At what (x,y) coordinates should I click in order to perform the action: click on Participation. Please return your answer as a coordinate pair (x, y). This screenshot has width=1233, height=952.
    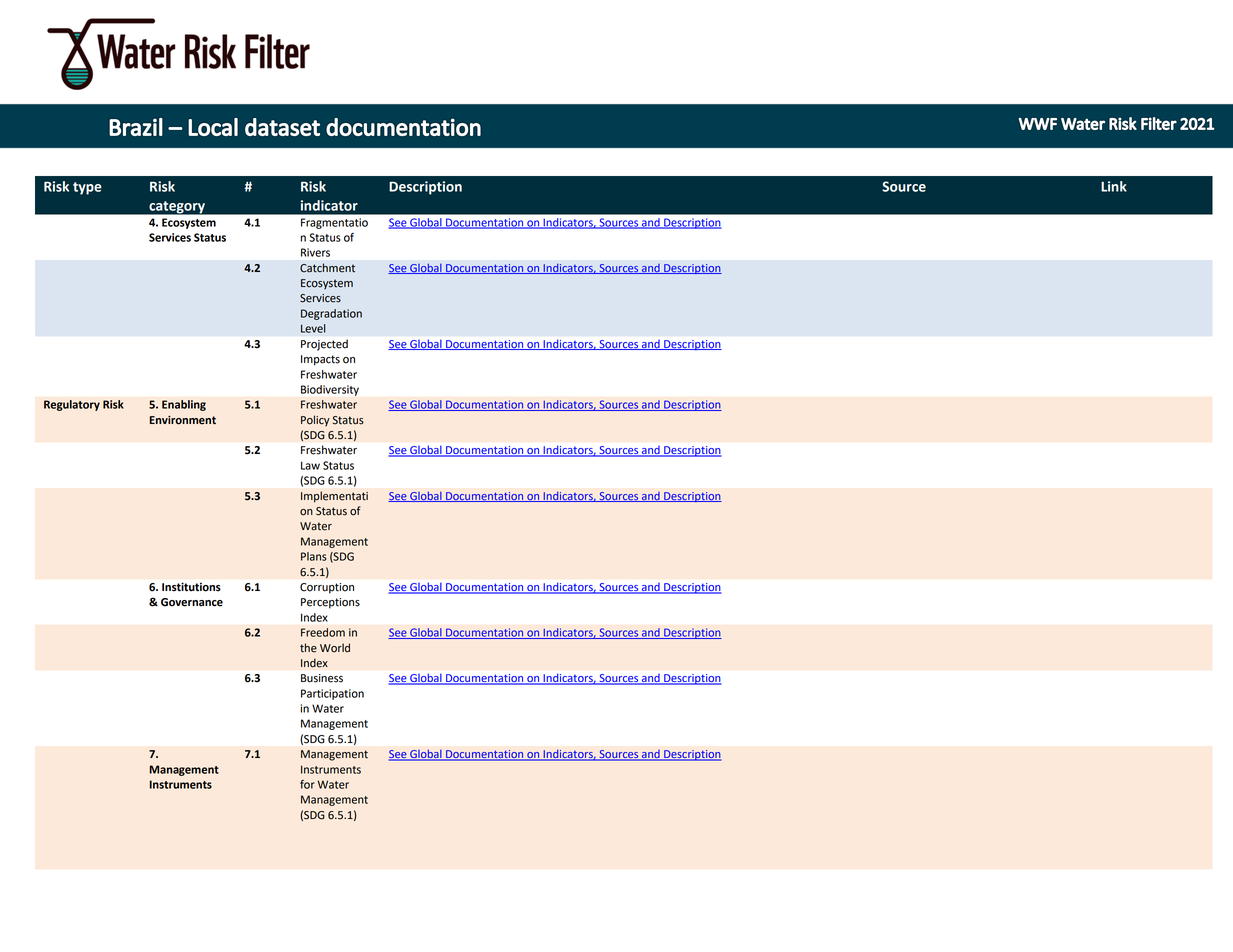
    Looking at the image, I should click on (332, 694).
